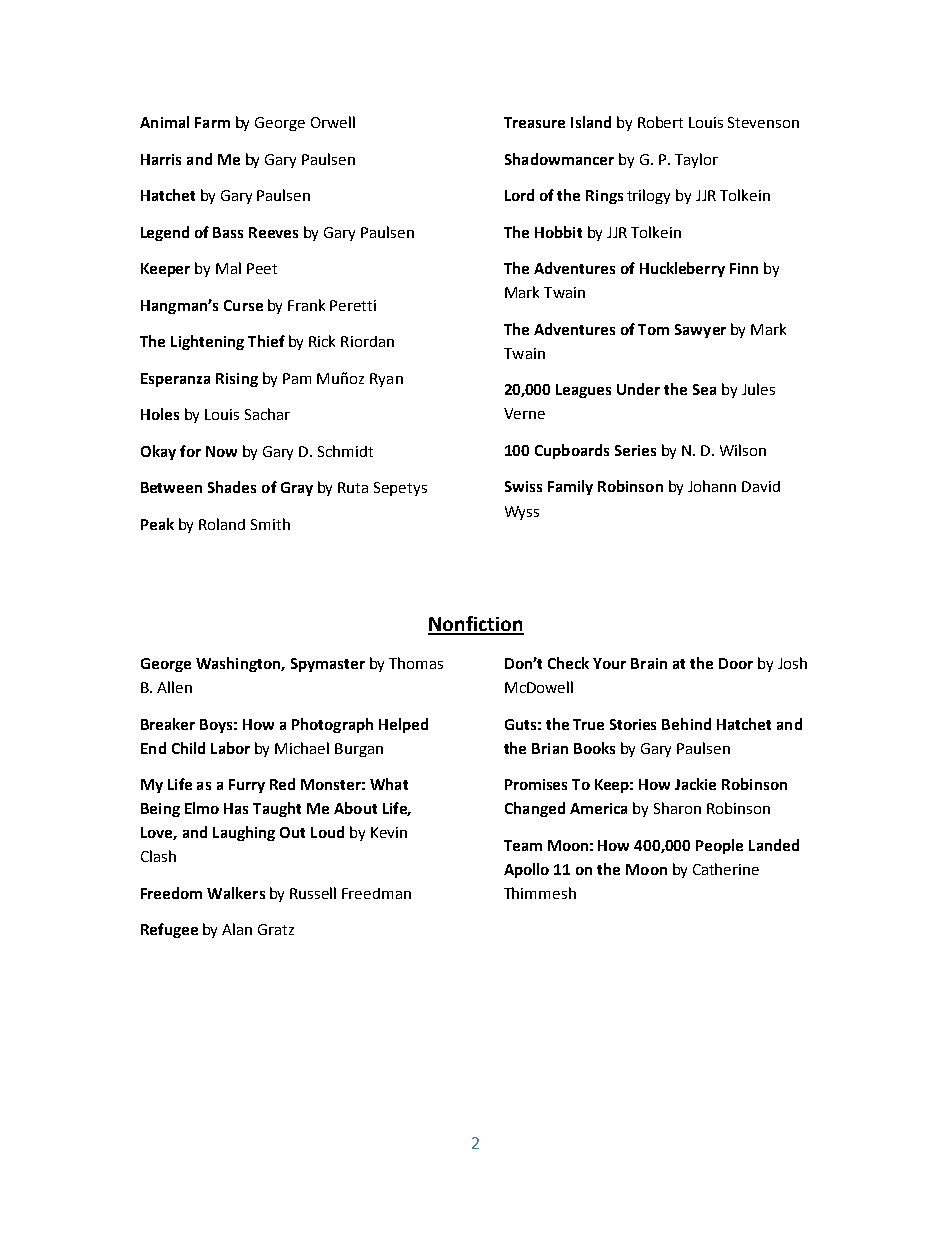 Image resolution: width=952 pixels, height=1233 pixels. What do you see at coordinates (230, 748) in the screenshot?
I see `Labor` at bounding box center [230, 748].
